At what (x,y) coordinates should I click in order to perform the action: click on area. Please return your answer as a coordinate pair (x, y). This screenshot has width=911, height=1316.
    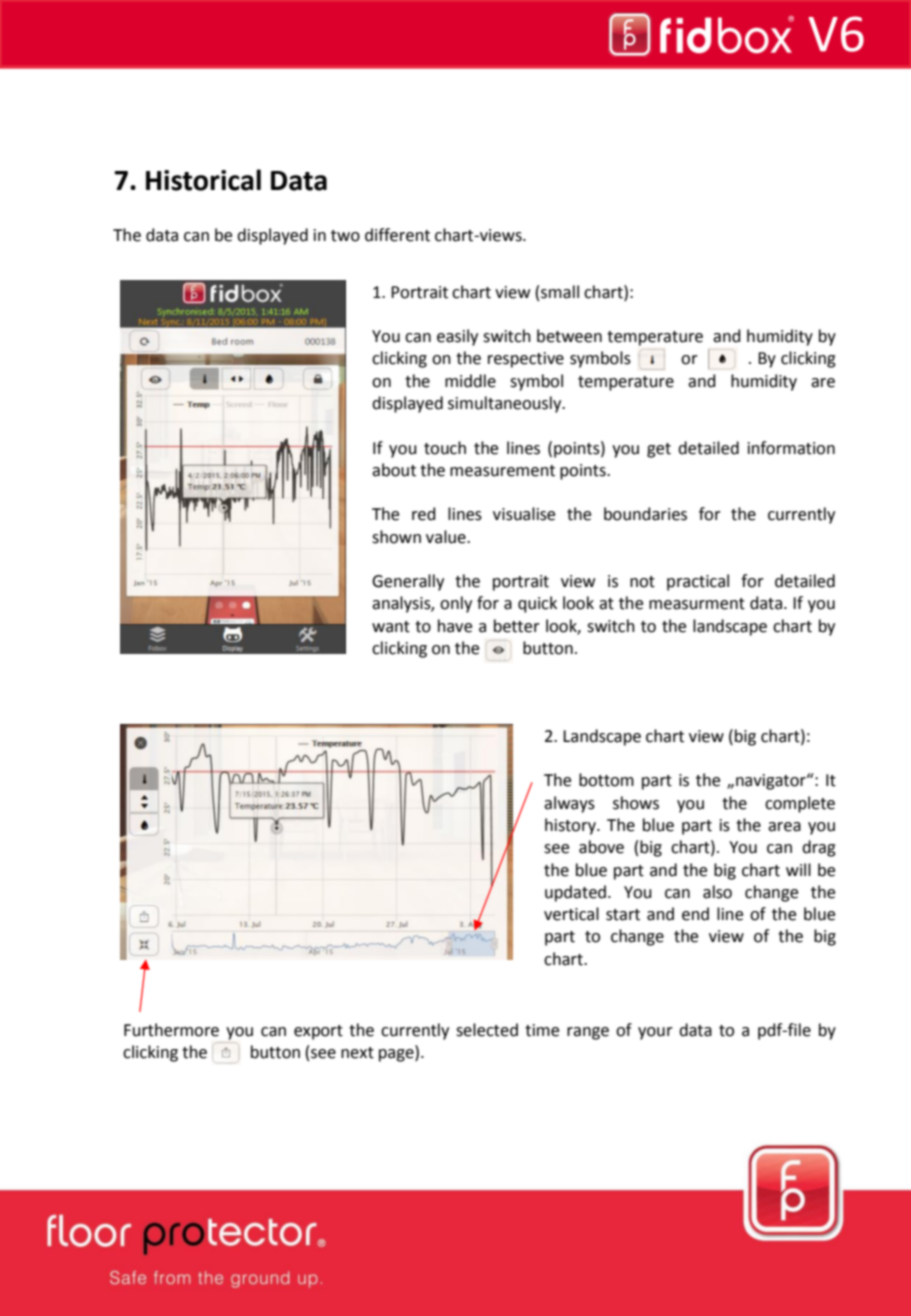
    Looking at the image, I should click on (784, 827).
